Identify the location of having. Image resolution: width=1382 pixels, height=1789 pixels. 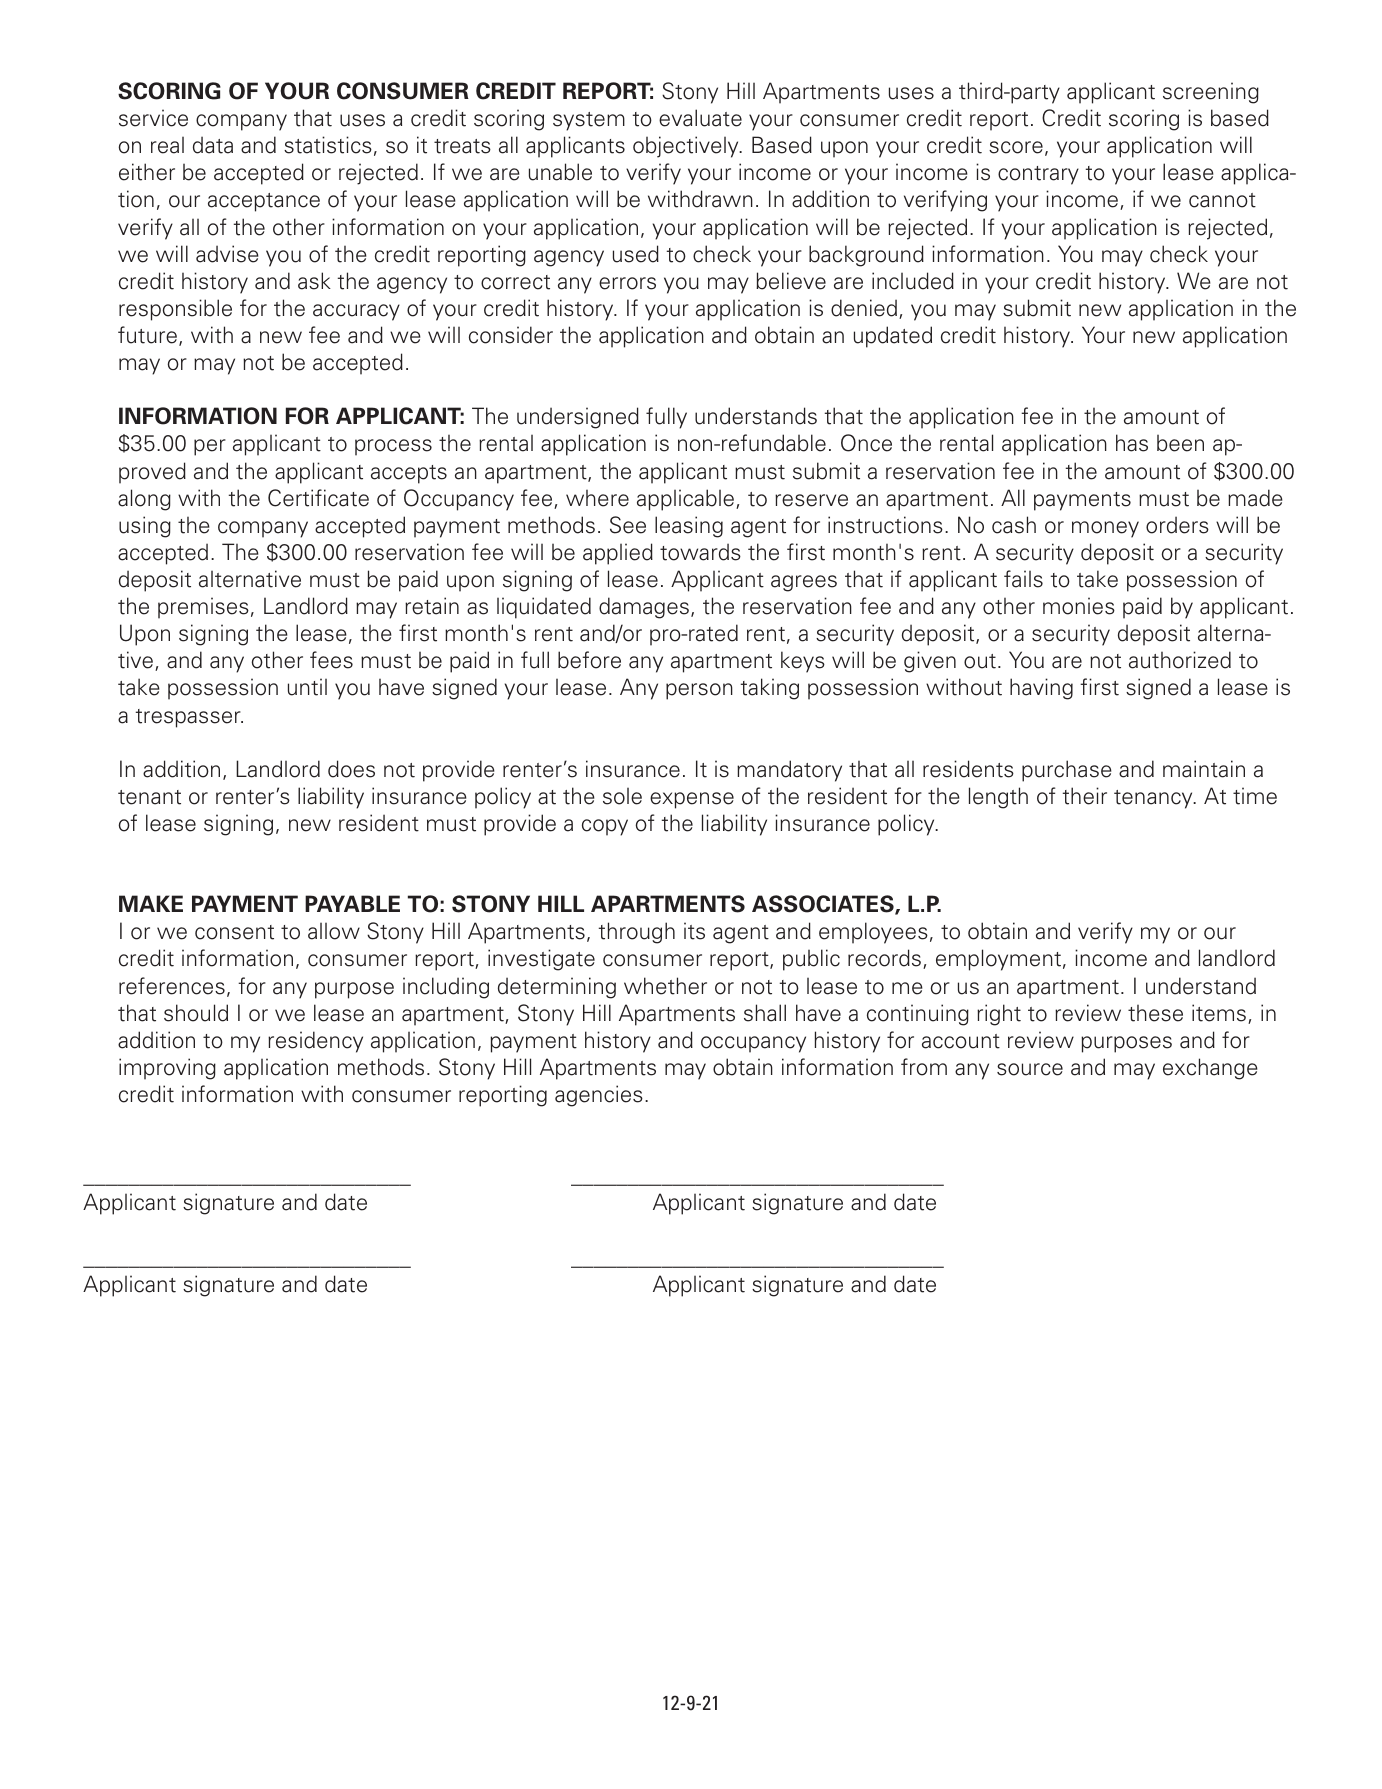
(1041, 689).
